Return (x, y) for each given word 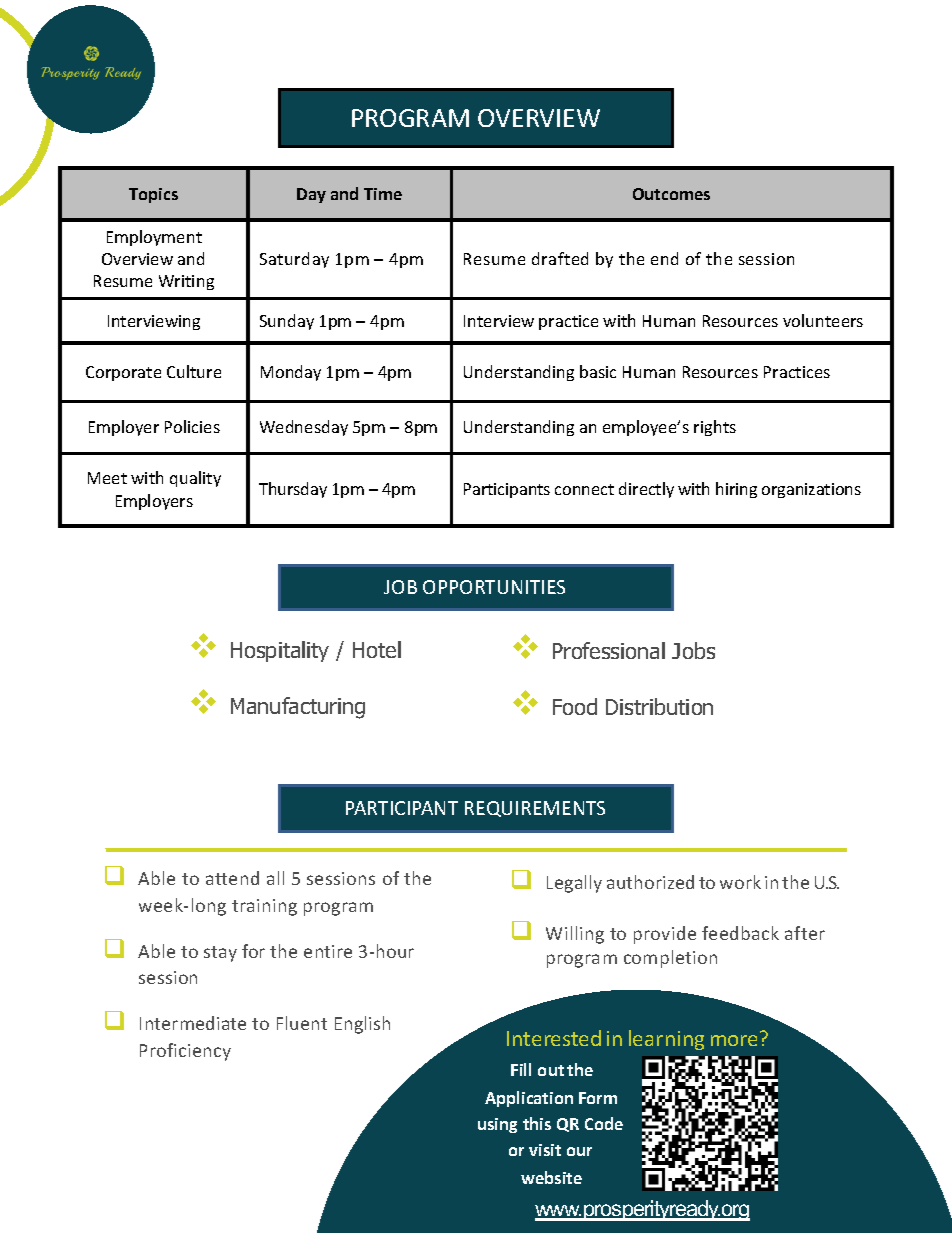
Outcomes (671, 194)
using (497, 1125)
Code (604, 1123)
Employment (154, 238)
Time (383, 194)
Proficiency (185, 1052)
